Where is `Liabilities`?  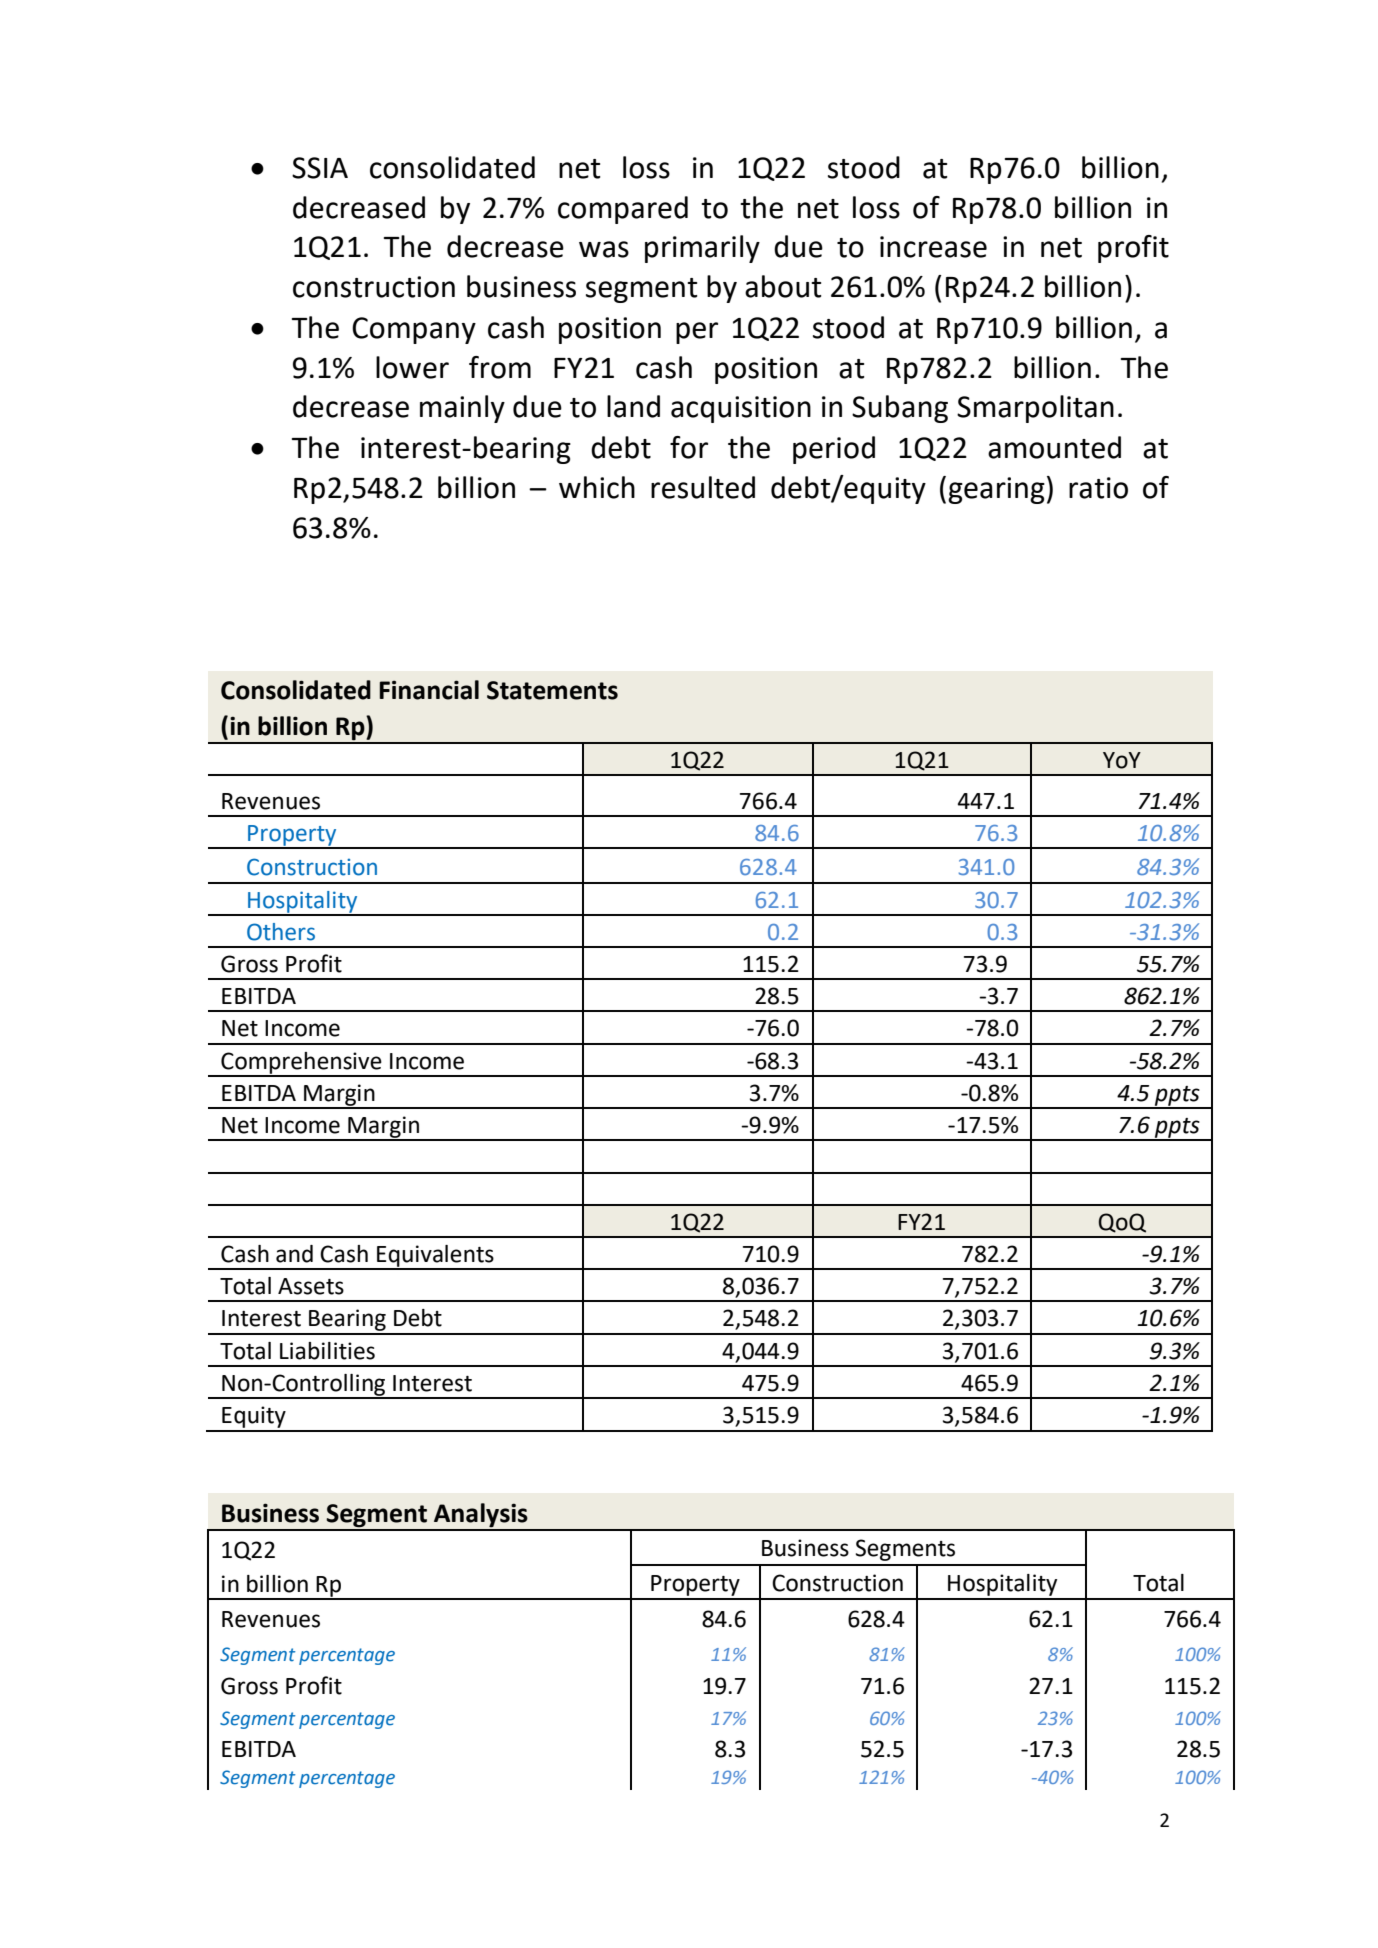 Liabilities is located at coordinates (327, 1351).
